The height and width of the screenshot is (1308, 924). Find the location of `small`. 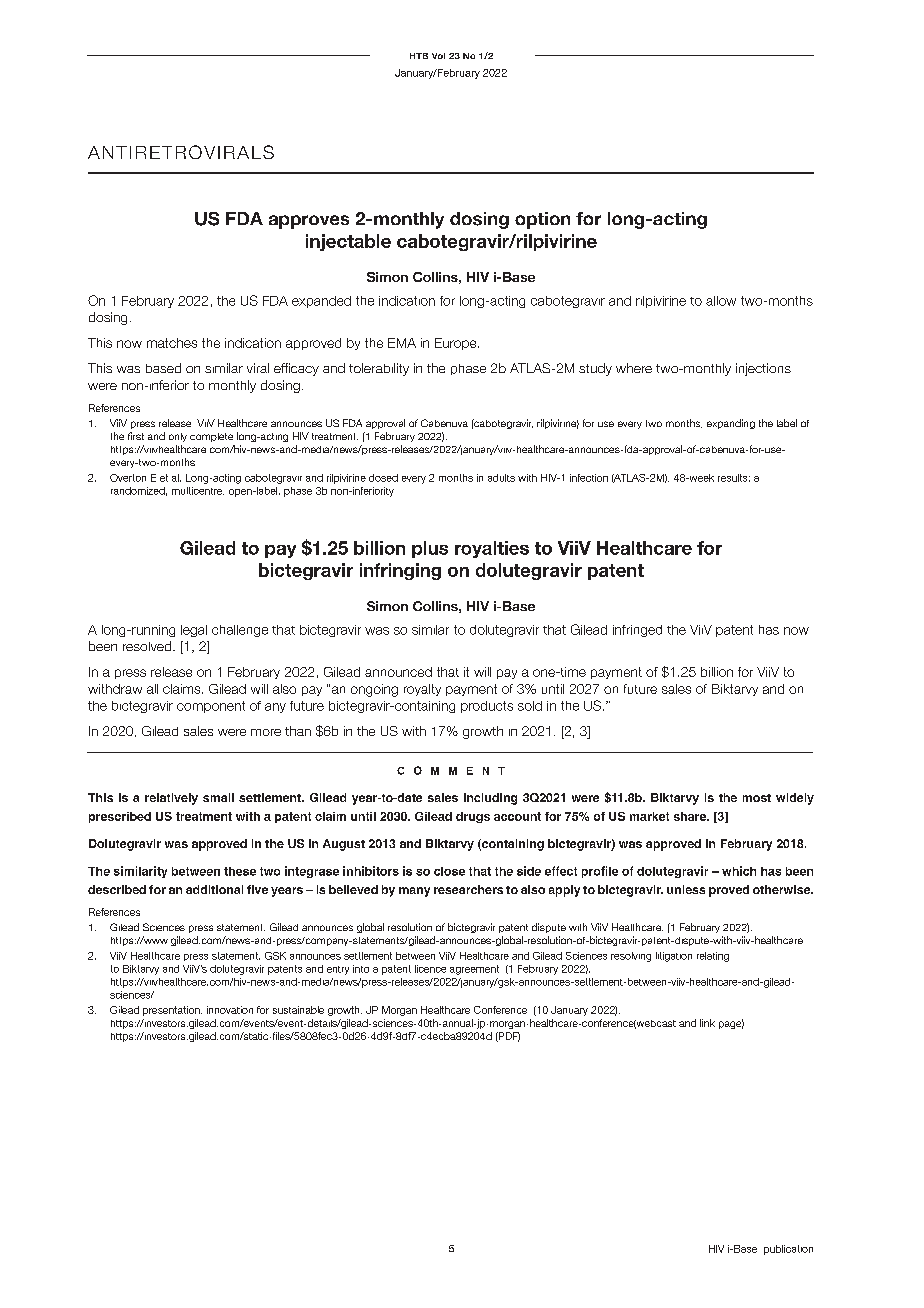

small is located at coordinates (218, 797).
